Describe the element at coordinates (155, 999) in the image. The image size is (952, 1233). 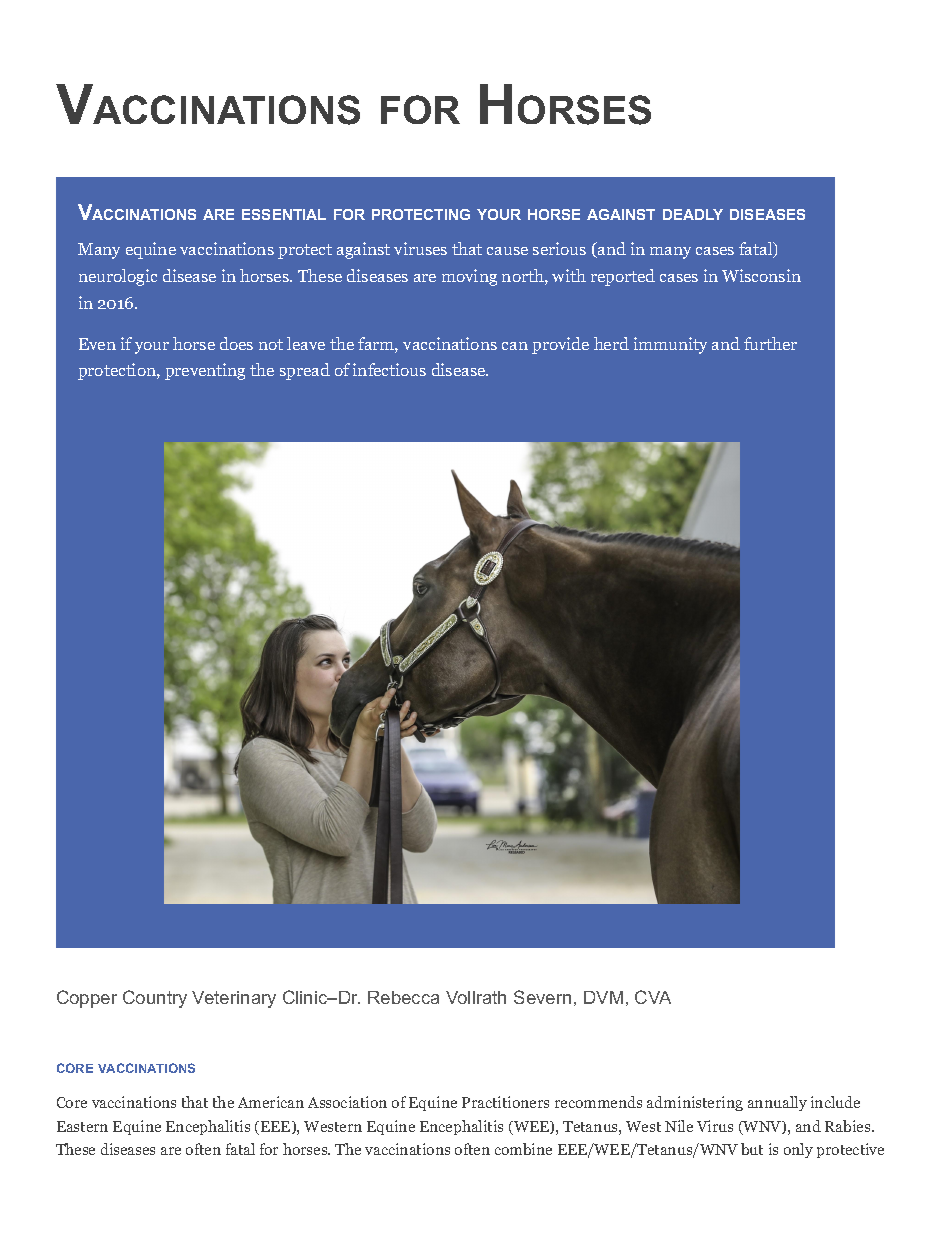
I see `Country` at that location.
